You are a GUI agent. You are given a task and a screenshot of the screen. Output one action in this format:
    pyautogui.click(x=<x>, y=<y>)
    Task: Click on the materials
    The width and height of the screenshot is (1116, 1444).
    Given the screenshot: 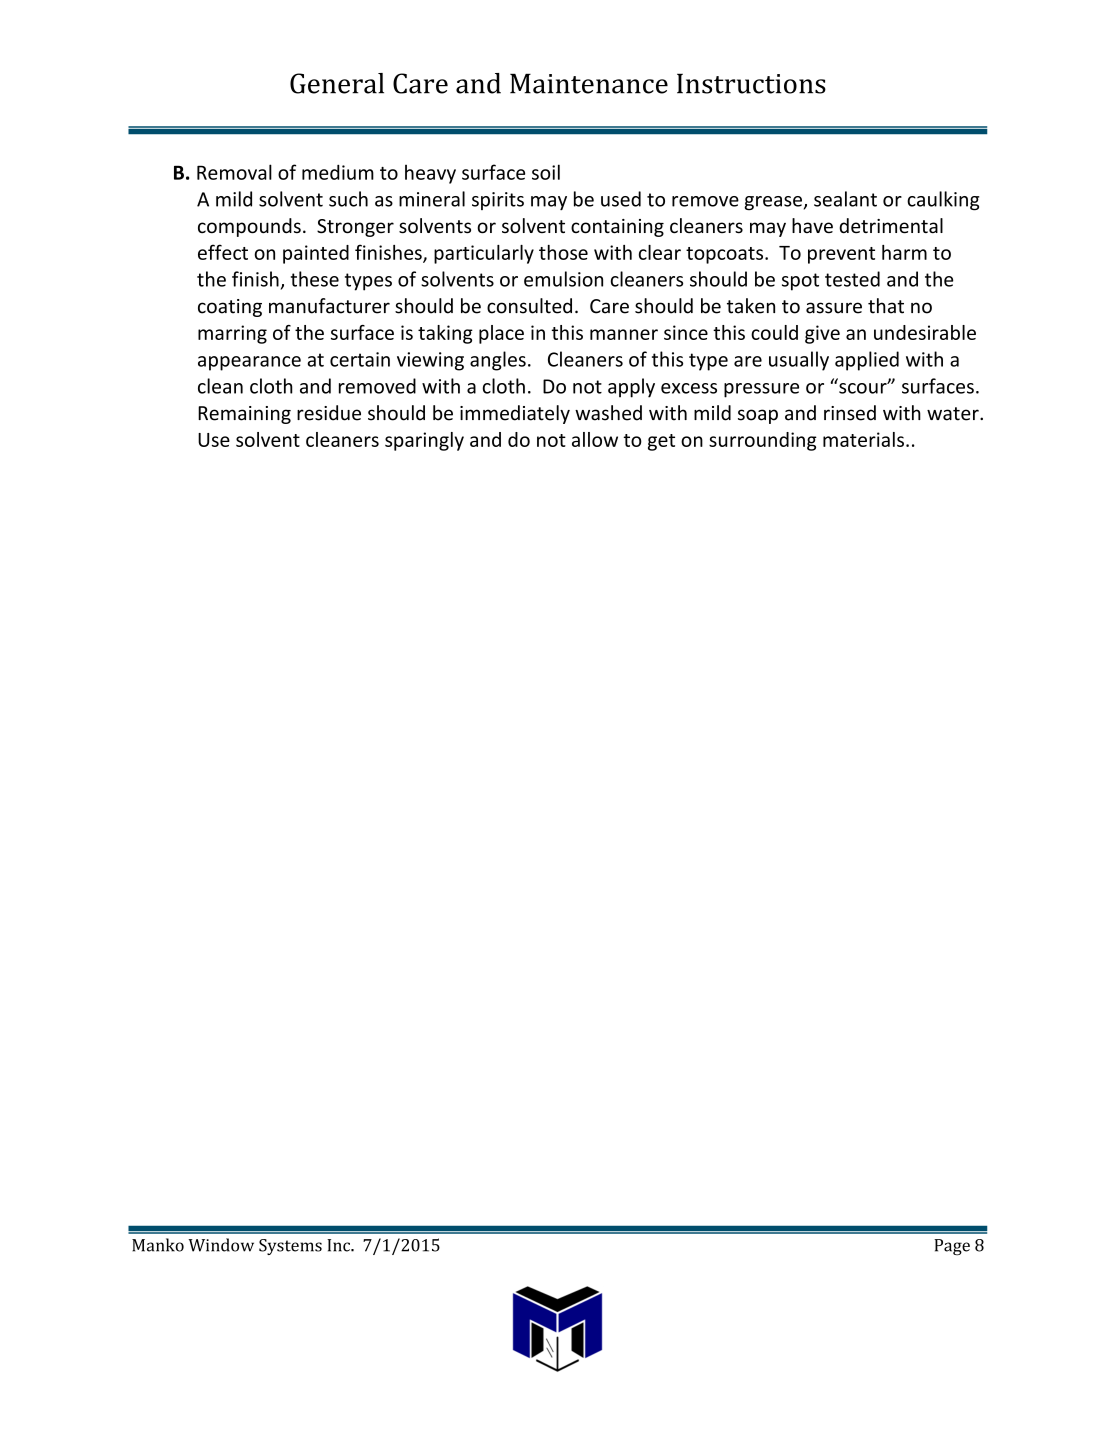 What is the action you would take?
    pyautogui.click(x=863, y=439)
